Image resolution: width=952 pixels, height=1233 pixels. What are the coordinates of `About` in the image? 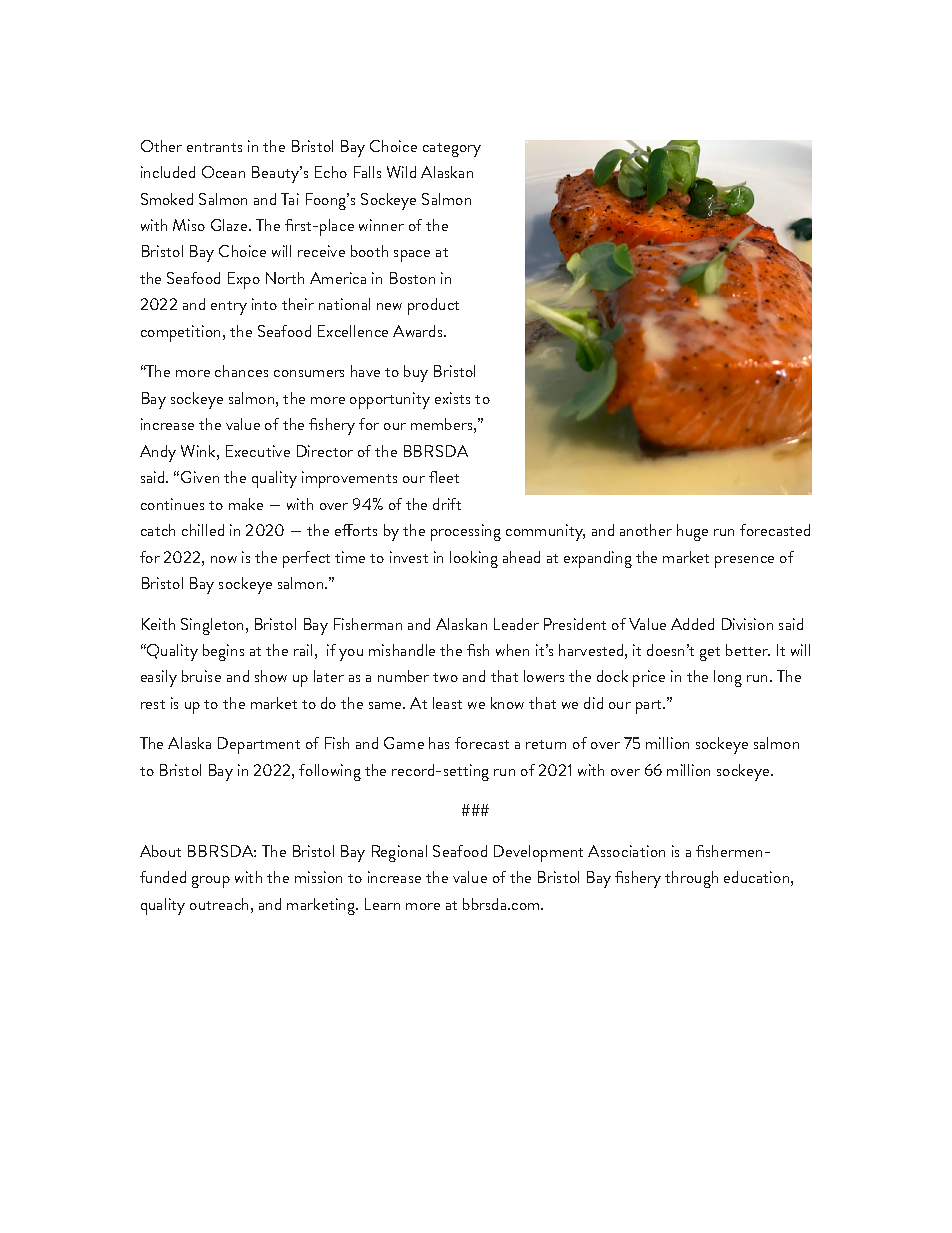 It's located at (160, 851).
